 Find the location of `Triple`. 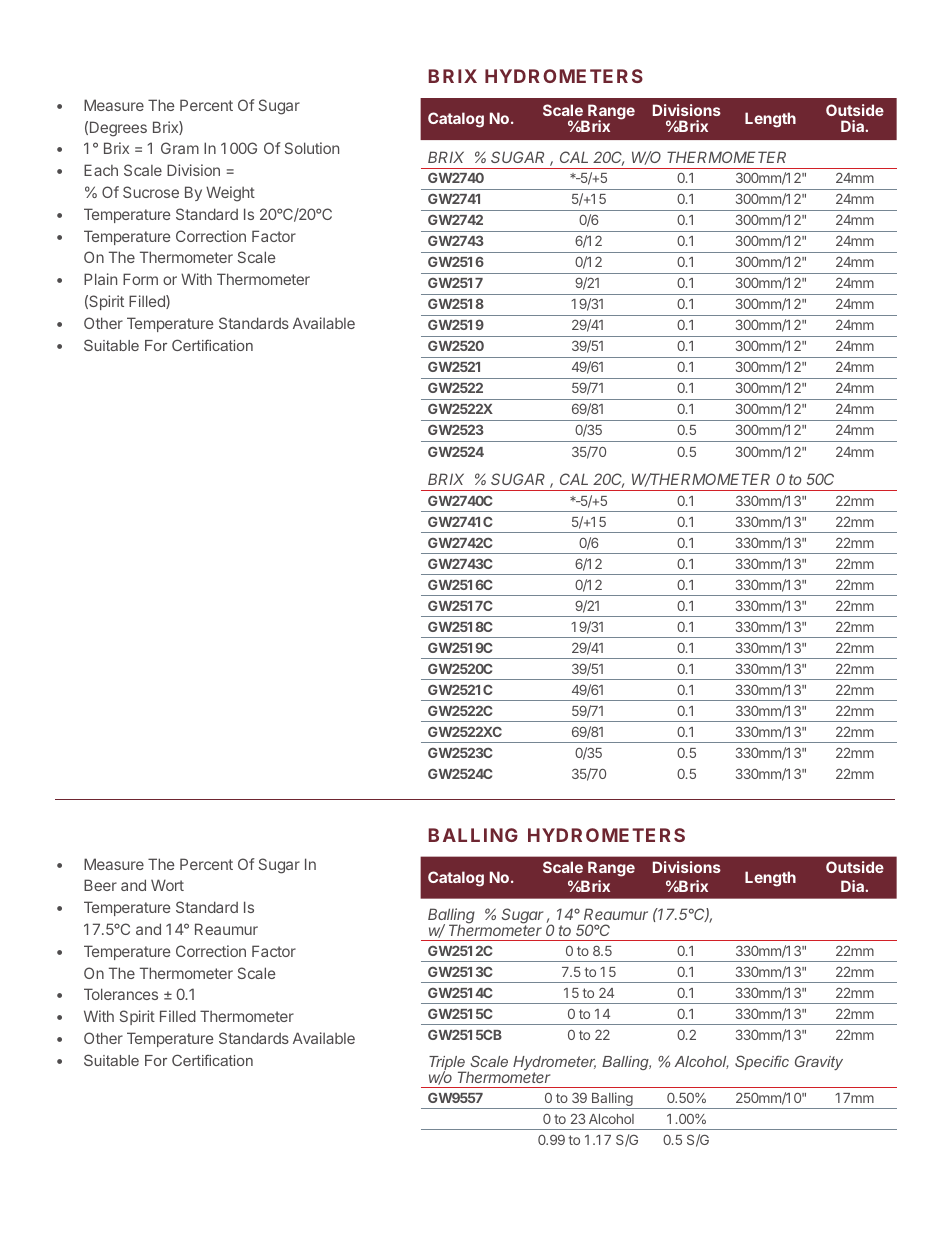

Triple is located at coordinates (448, 1064).
